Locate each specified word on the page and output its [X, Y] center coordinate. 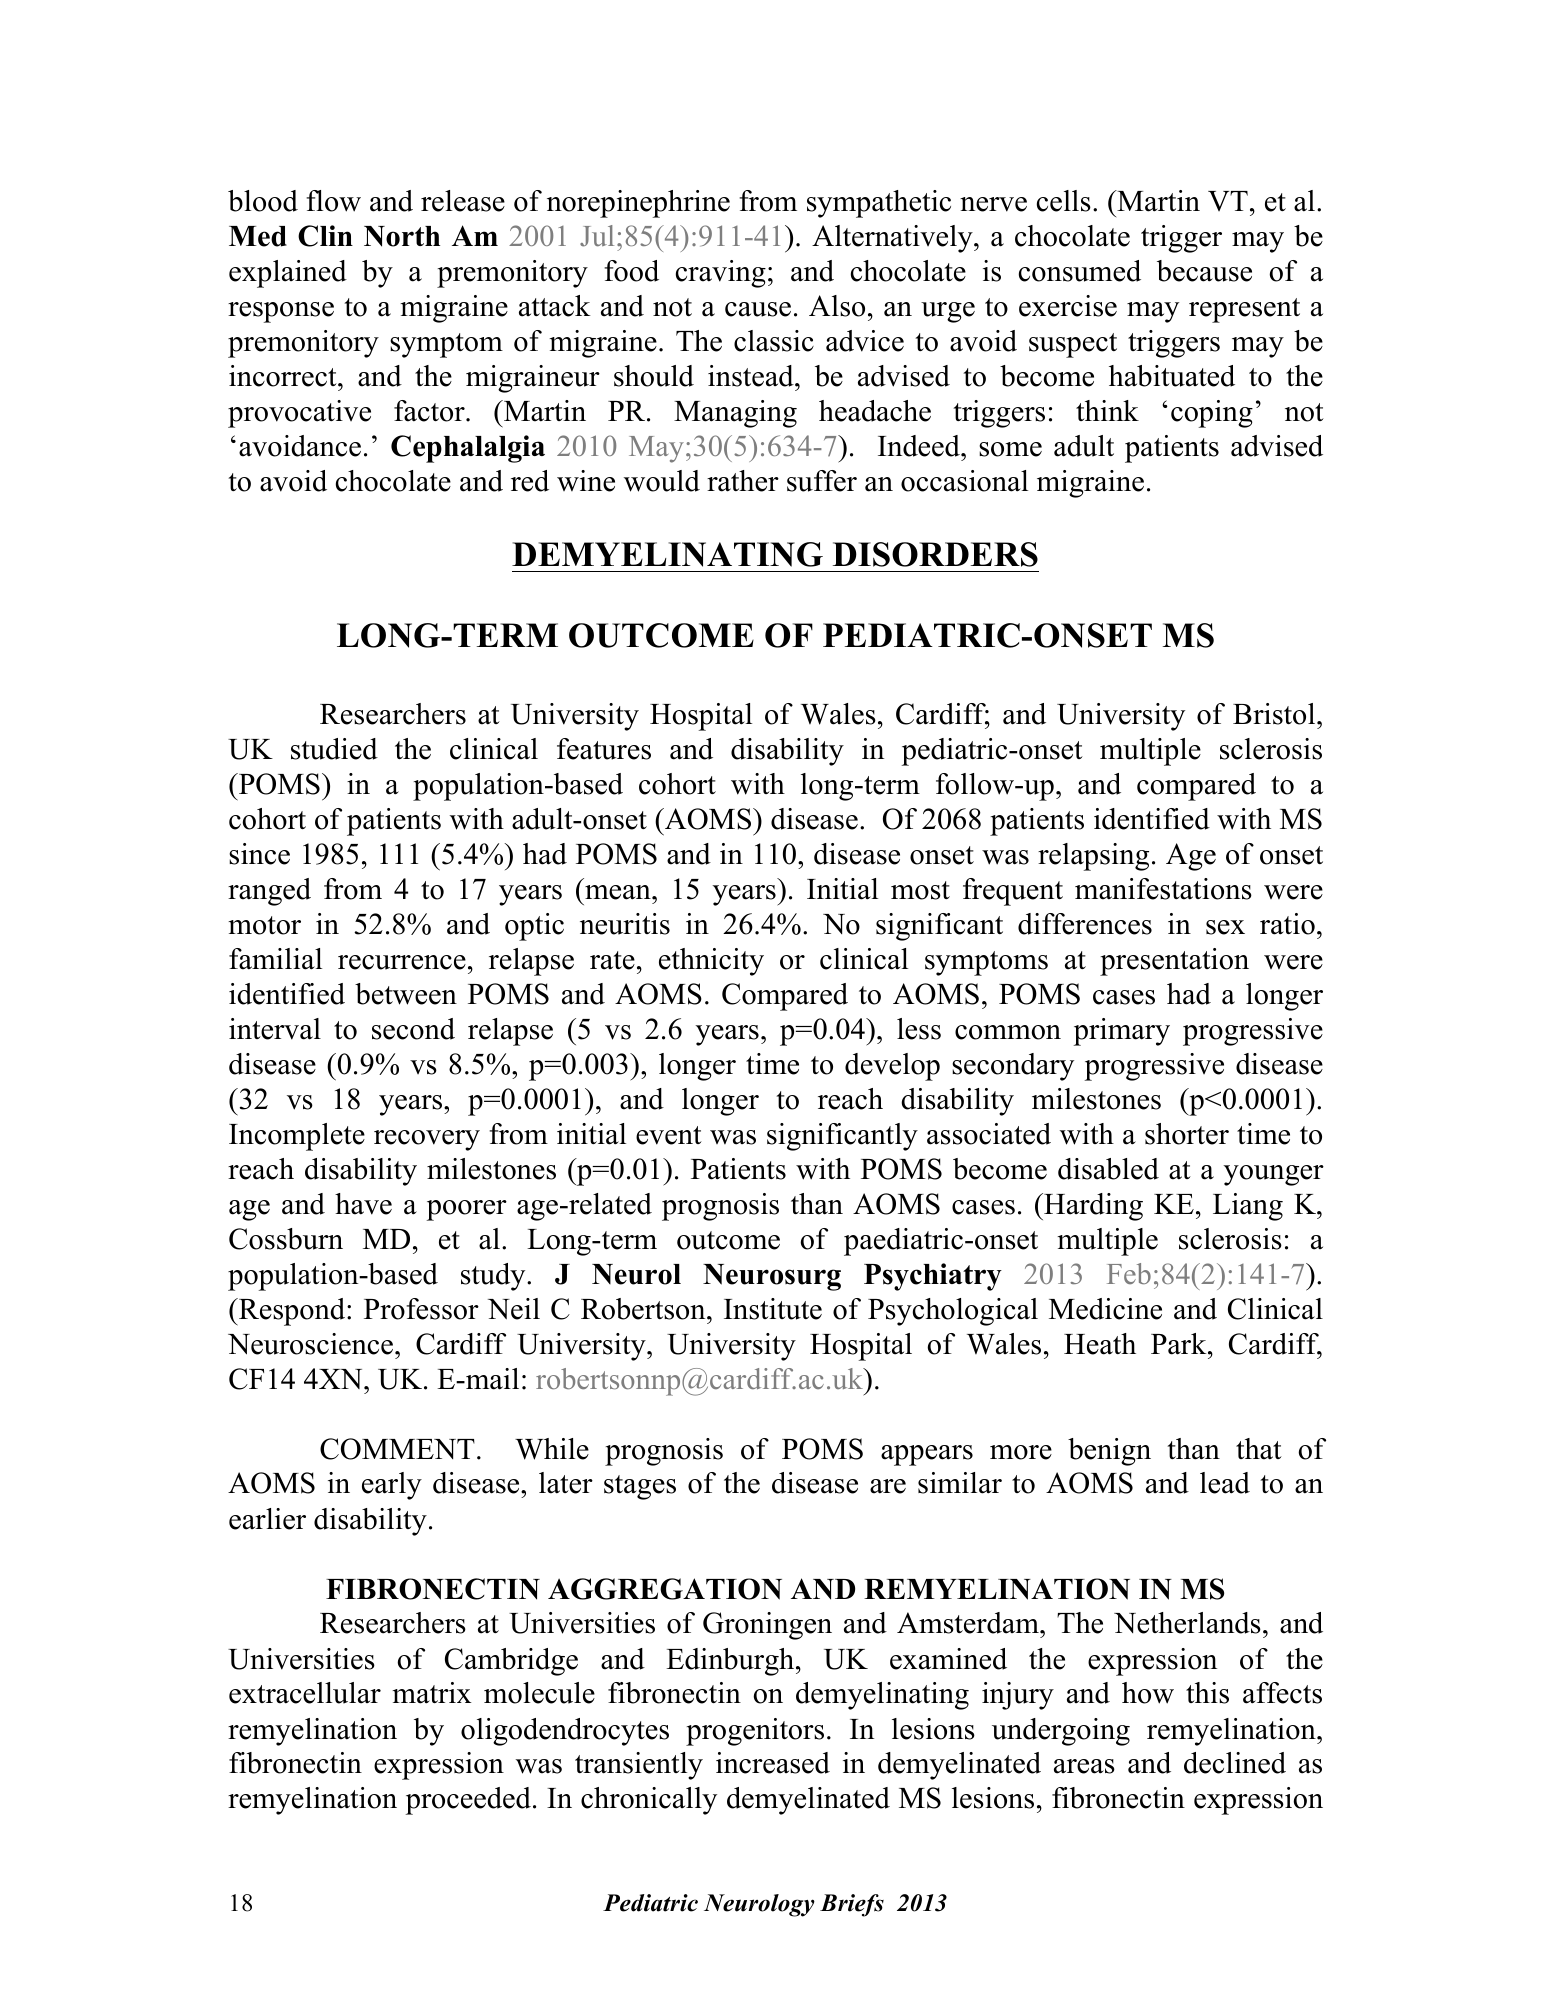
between [406, 994]
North [402, 236]
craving [721, 274]
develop [892, 1067]
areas [1084, 1766]
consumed [1080, 271]
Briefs [852, 1905]
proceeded [468, 1801]
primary [1122, 1032]
